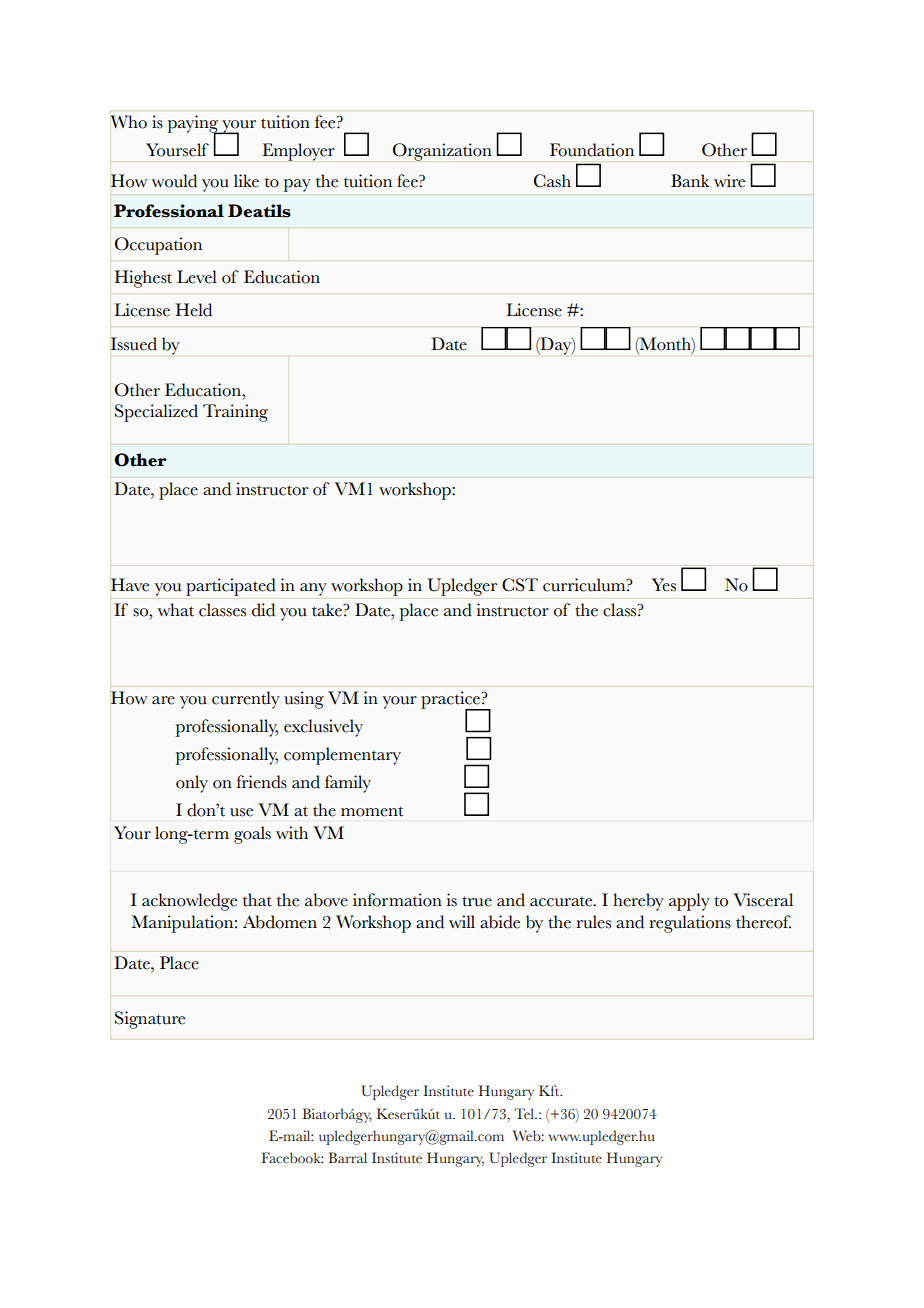 The width and height of the document is (924, 1308). Describe the element at coordinates (525, 1114) in the document. I see `Tel` at that location.
